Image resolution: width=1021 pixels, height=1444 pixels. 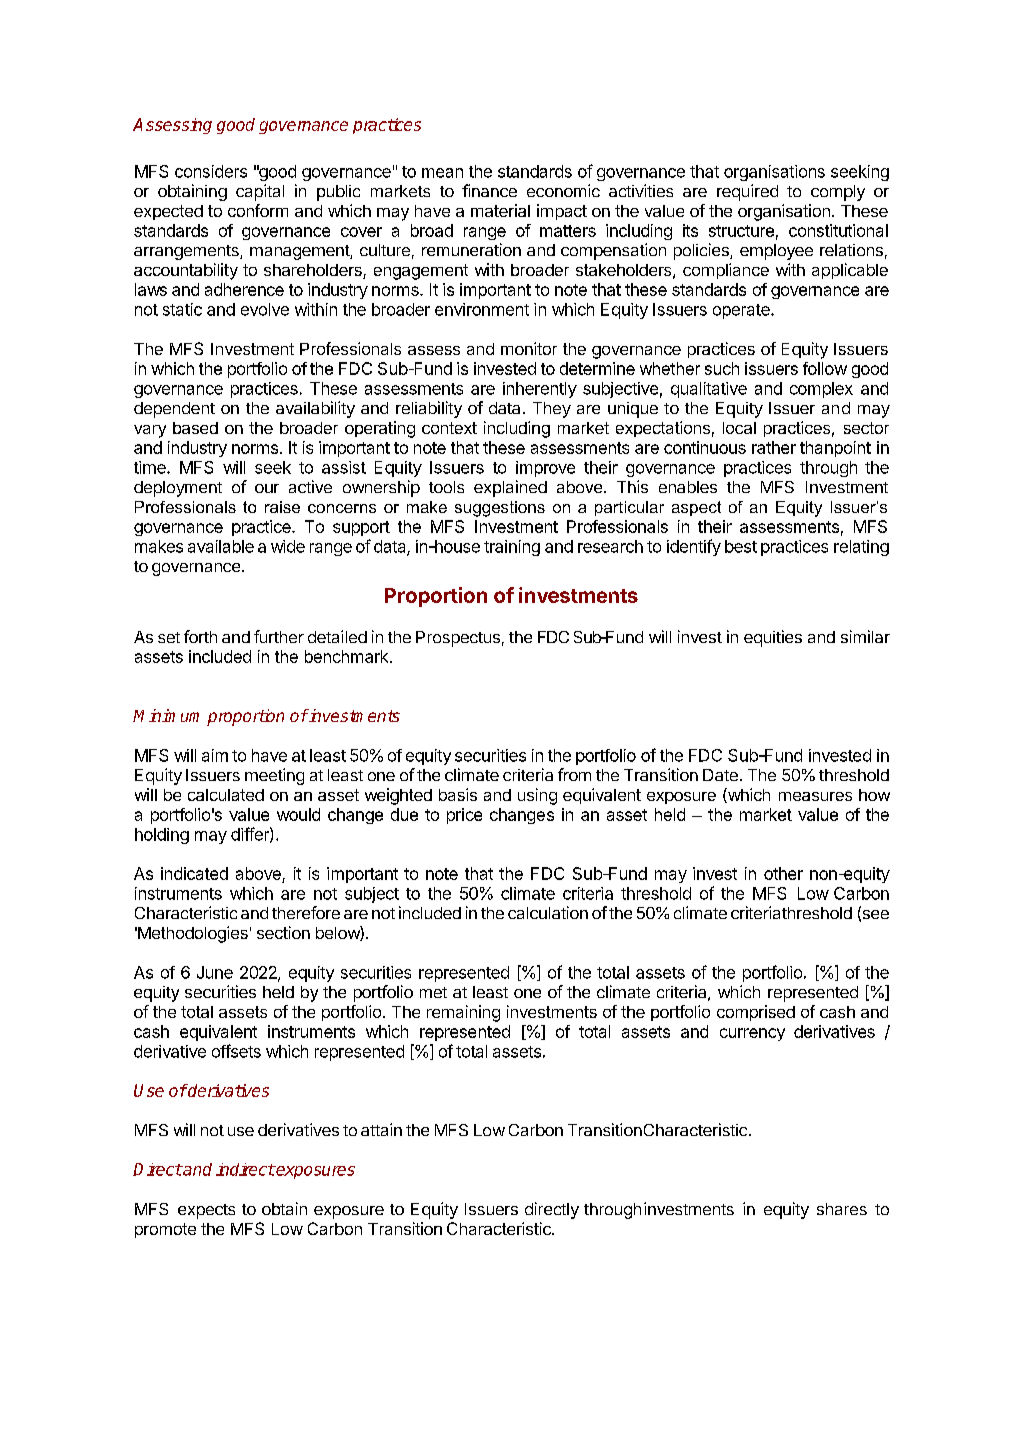 What do you see at coordinates (500, 210) in the page?
I see `material` at bounding box center [500, 210].
